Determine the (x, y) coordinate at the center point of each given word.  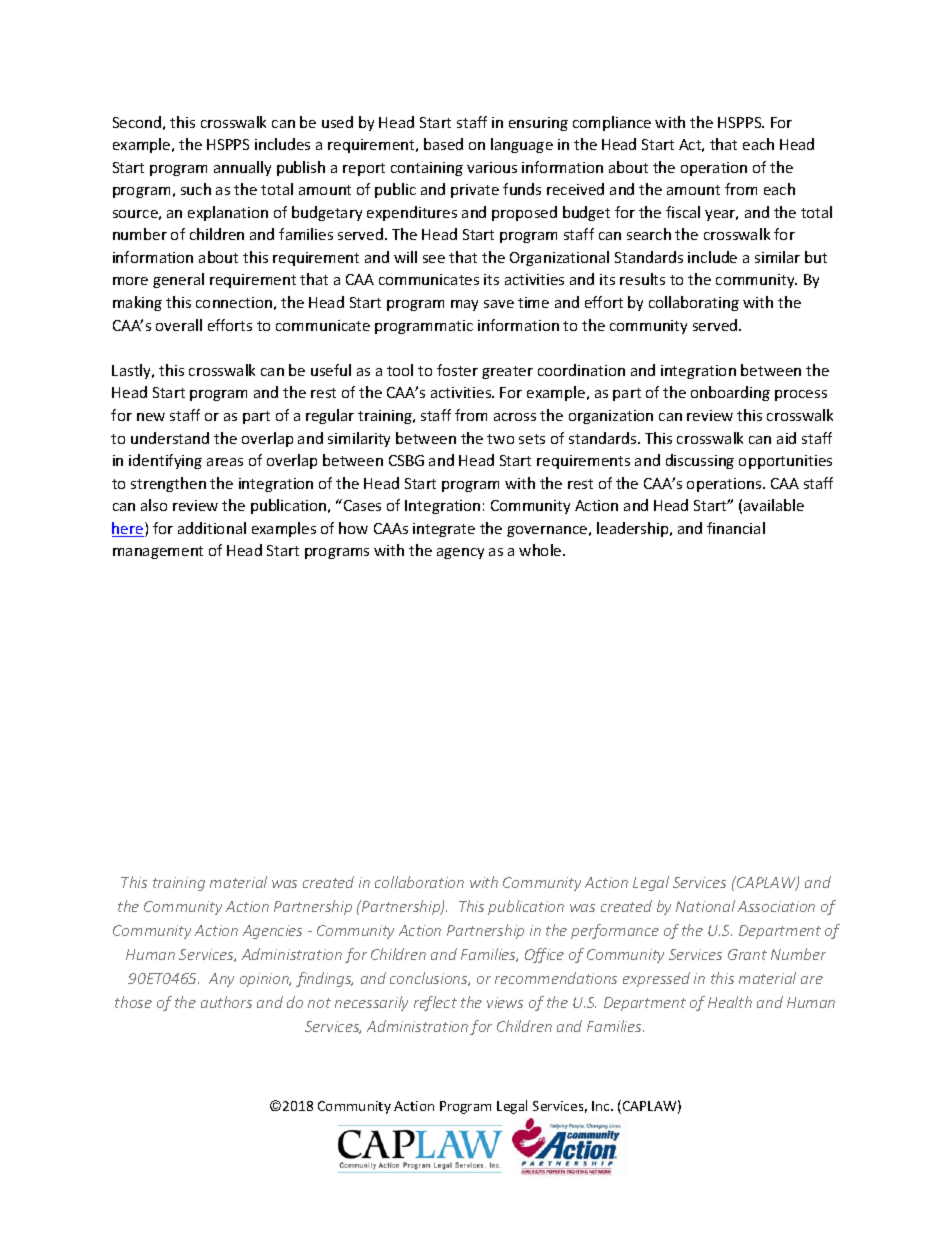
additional (212, 528)
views (505, 1002)
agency (460, 553)
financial (736, 528)
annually (242, 168)
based (443, 144)
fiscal (683, 212)
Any (221, 980)
